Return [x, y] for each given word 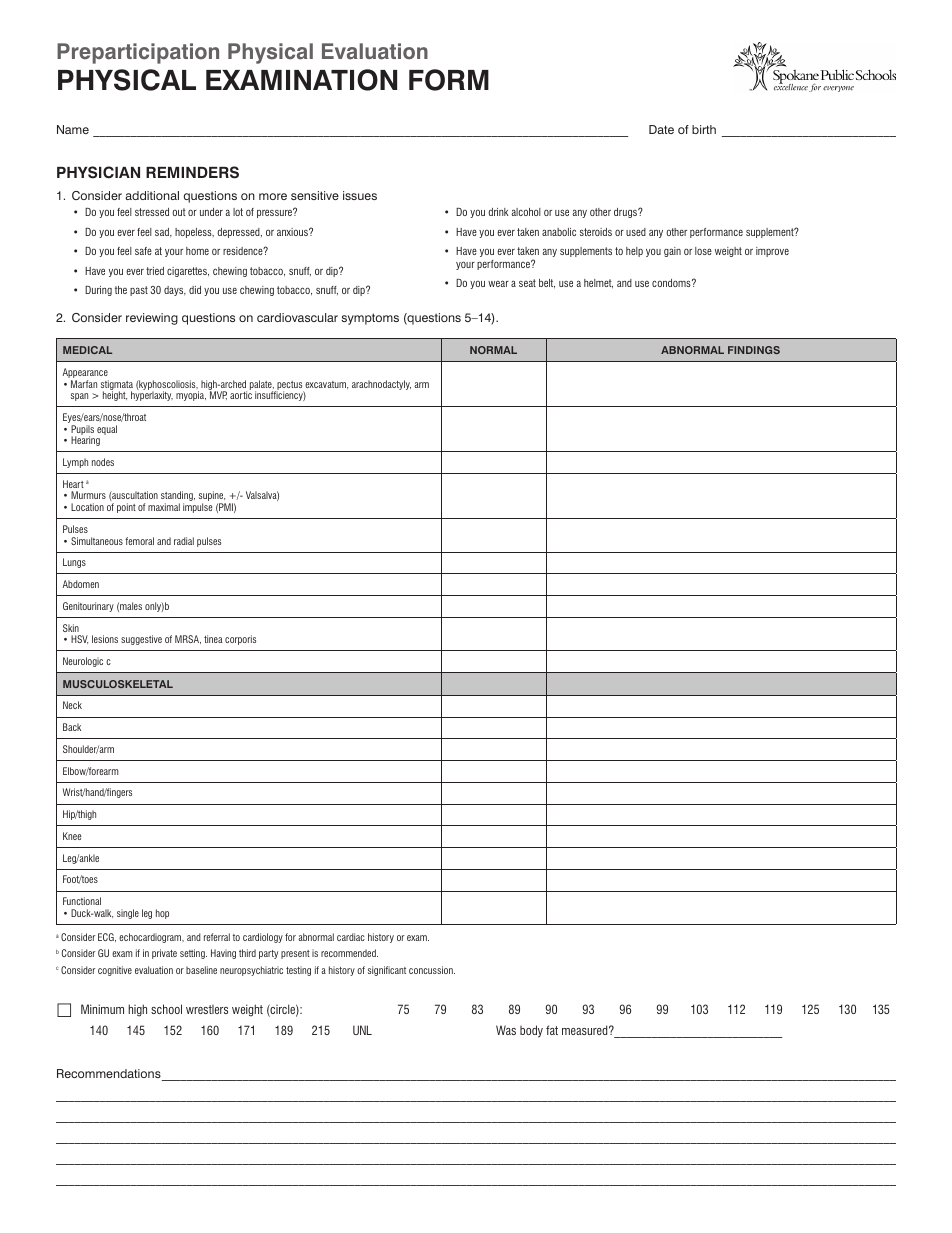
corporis [240, 640]
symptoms [370, 319]
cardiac [351, 937]
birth [704, 129]
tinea [213, 639]
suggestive [141, 640]
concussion [432, 970]
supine [212, 497]
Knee [72, 836]
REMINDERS [192, 172]
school [166, 1009]
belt [547, 283]
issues [360, 195]
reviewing [152, 319]
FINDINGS [754, 350]
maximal [164, 507]
